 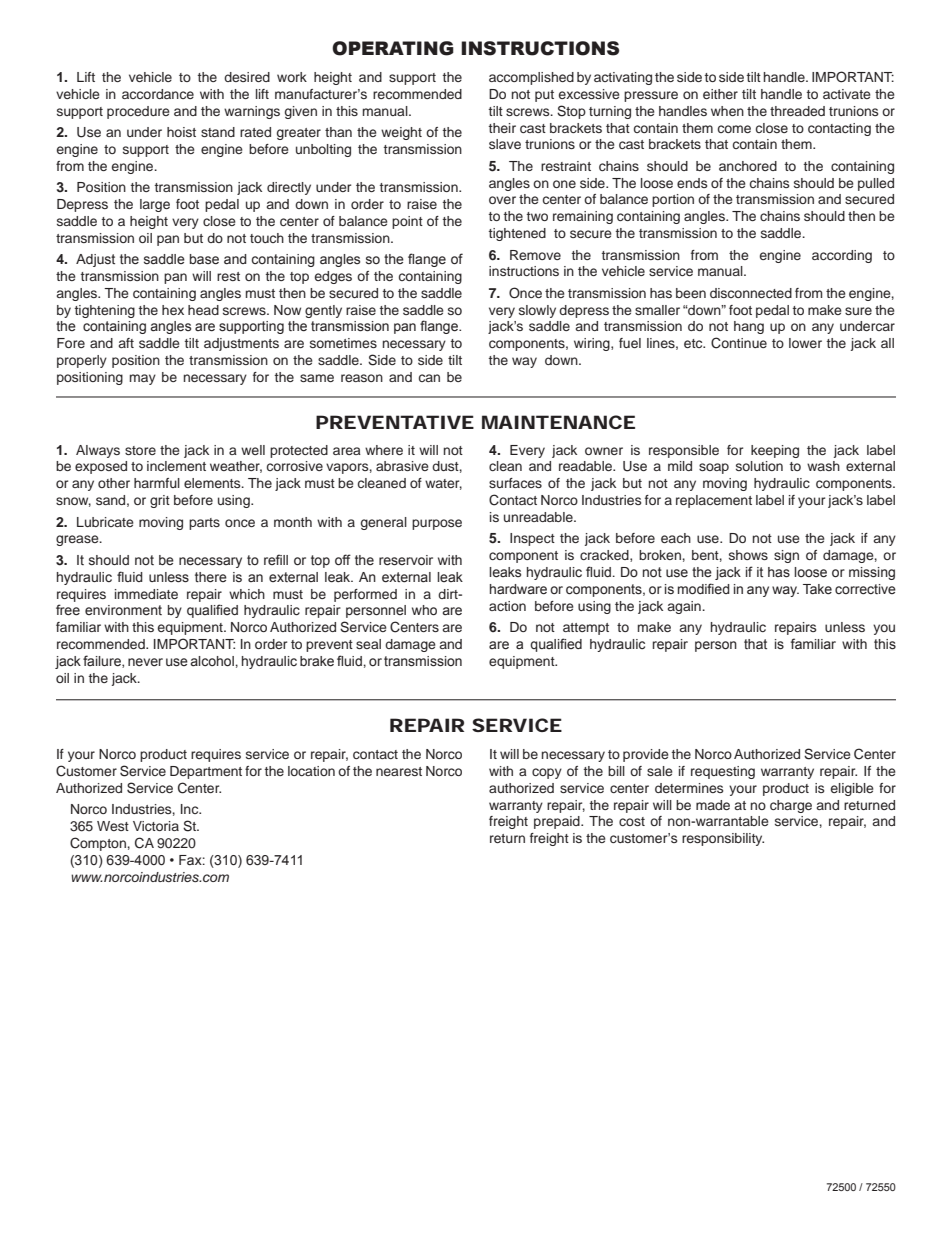 I want to click on Remove, so click(x=535, y=255).
